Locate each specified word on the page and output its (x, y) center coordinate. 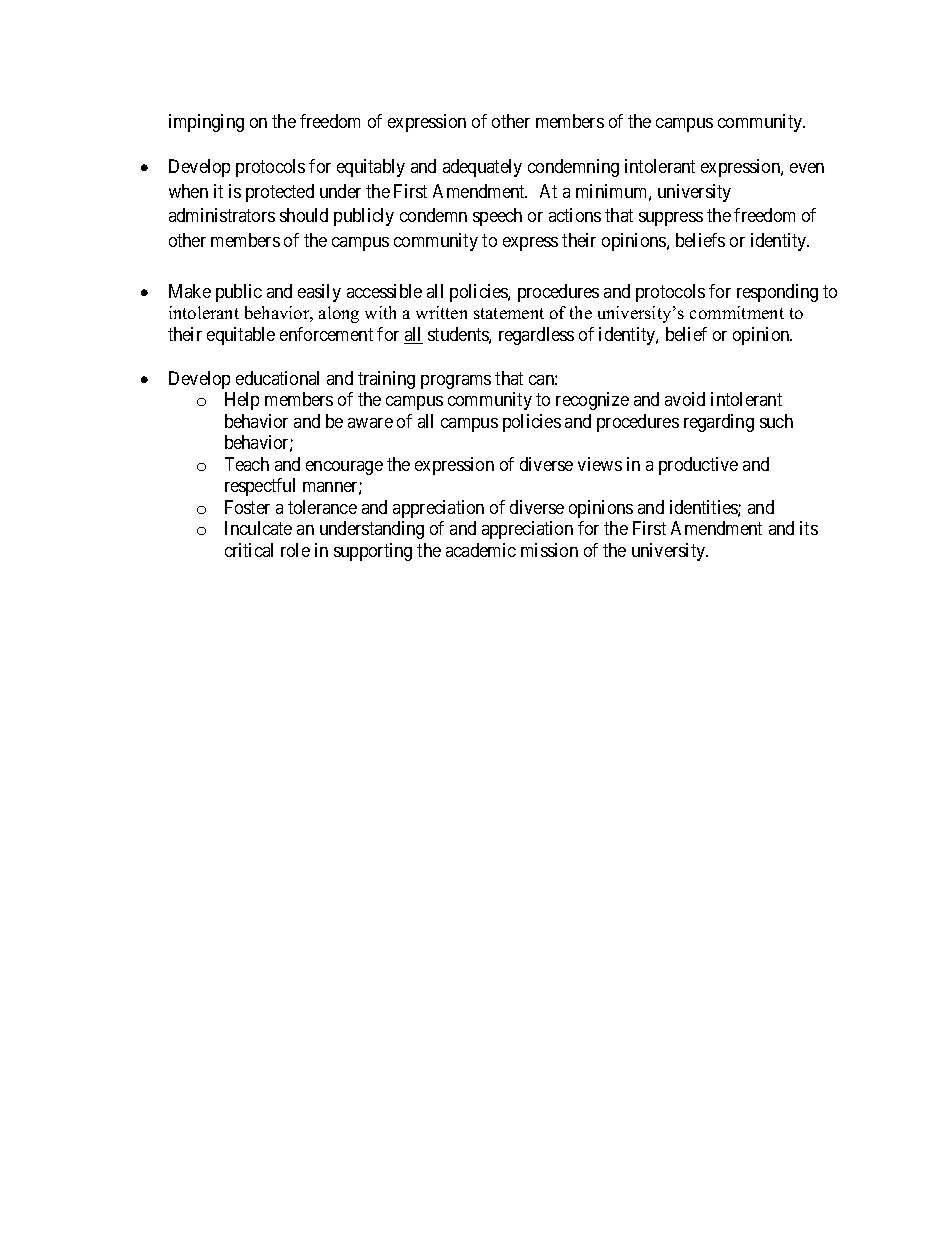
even (807, 168)
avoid (685, 399)
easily (319, 293)
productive (698, 466)
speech (497, 217)
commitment (737, 312)
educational (277, 378)
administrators (222, 215)
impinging (206, 123)
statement (509, 313)
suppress (671, 219)
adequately (482, 168)
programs (456, 382)
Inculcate (258, 528)
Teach (247, 464)
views (600, 464)
